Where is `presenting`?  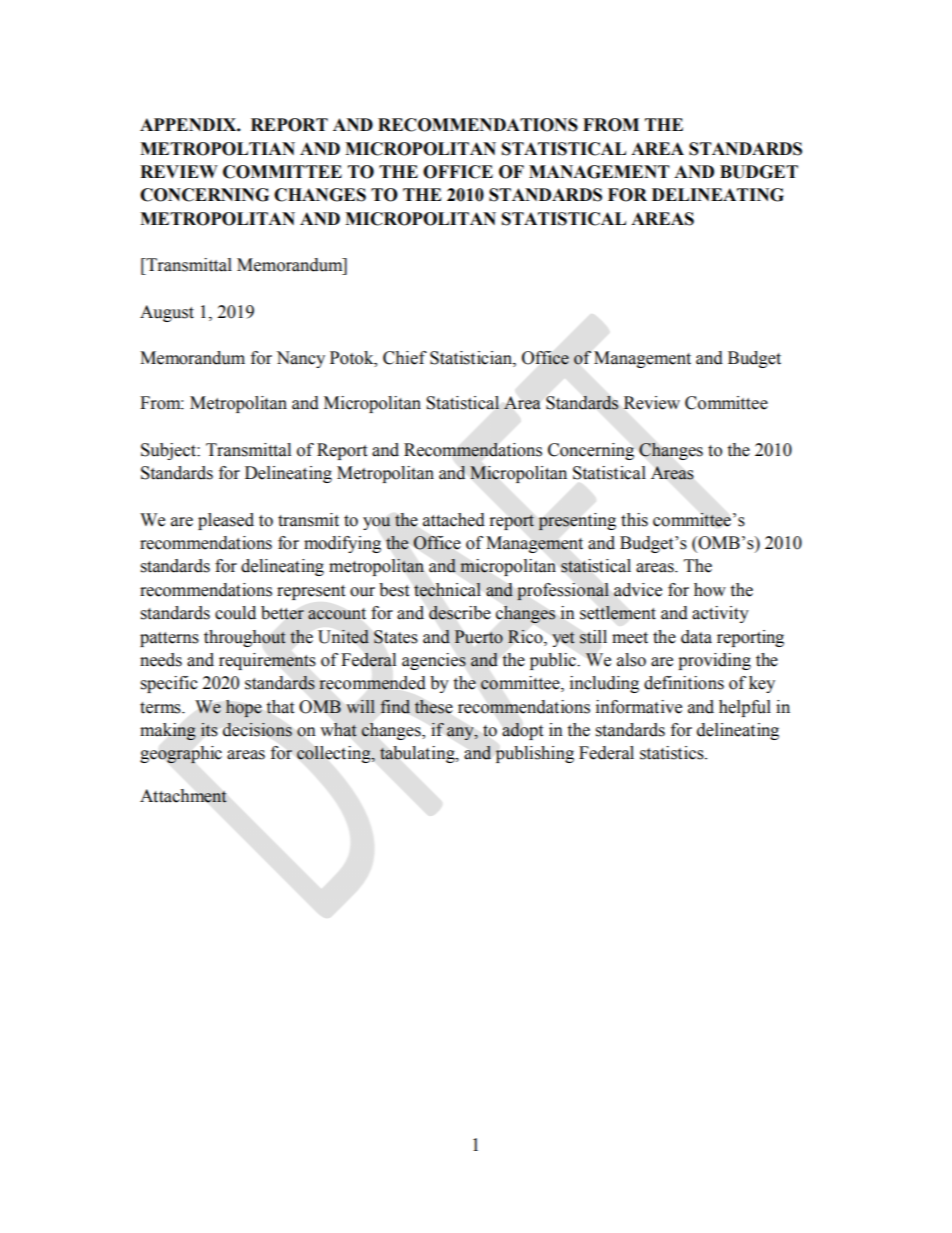
presenting is located at coordinates (577, 522).
